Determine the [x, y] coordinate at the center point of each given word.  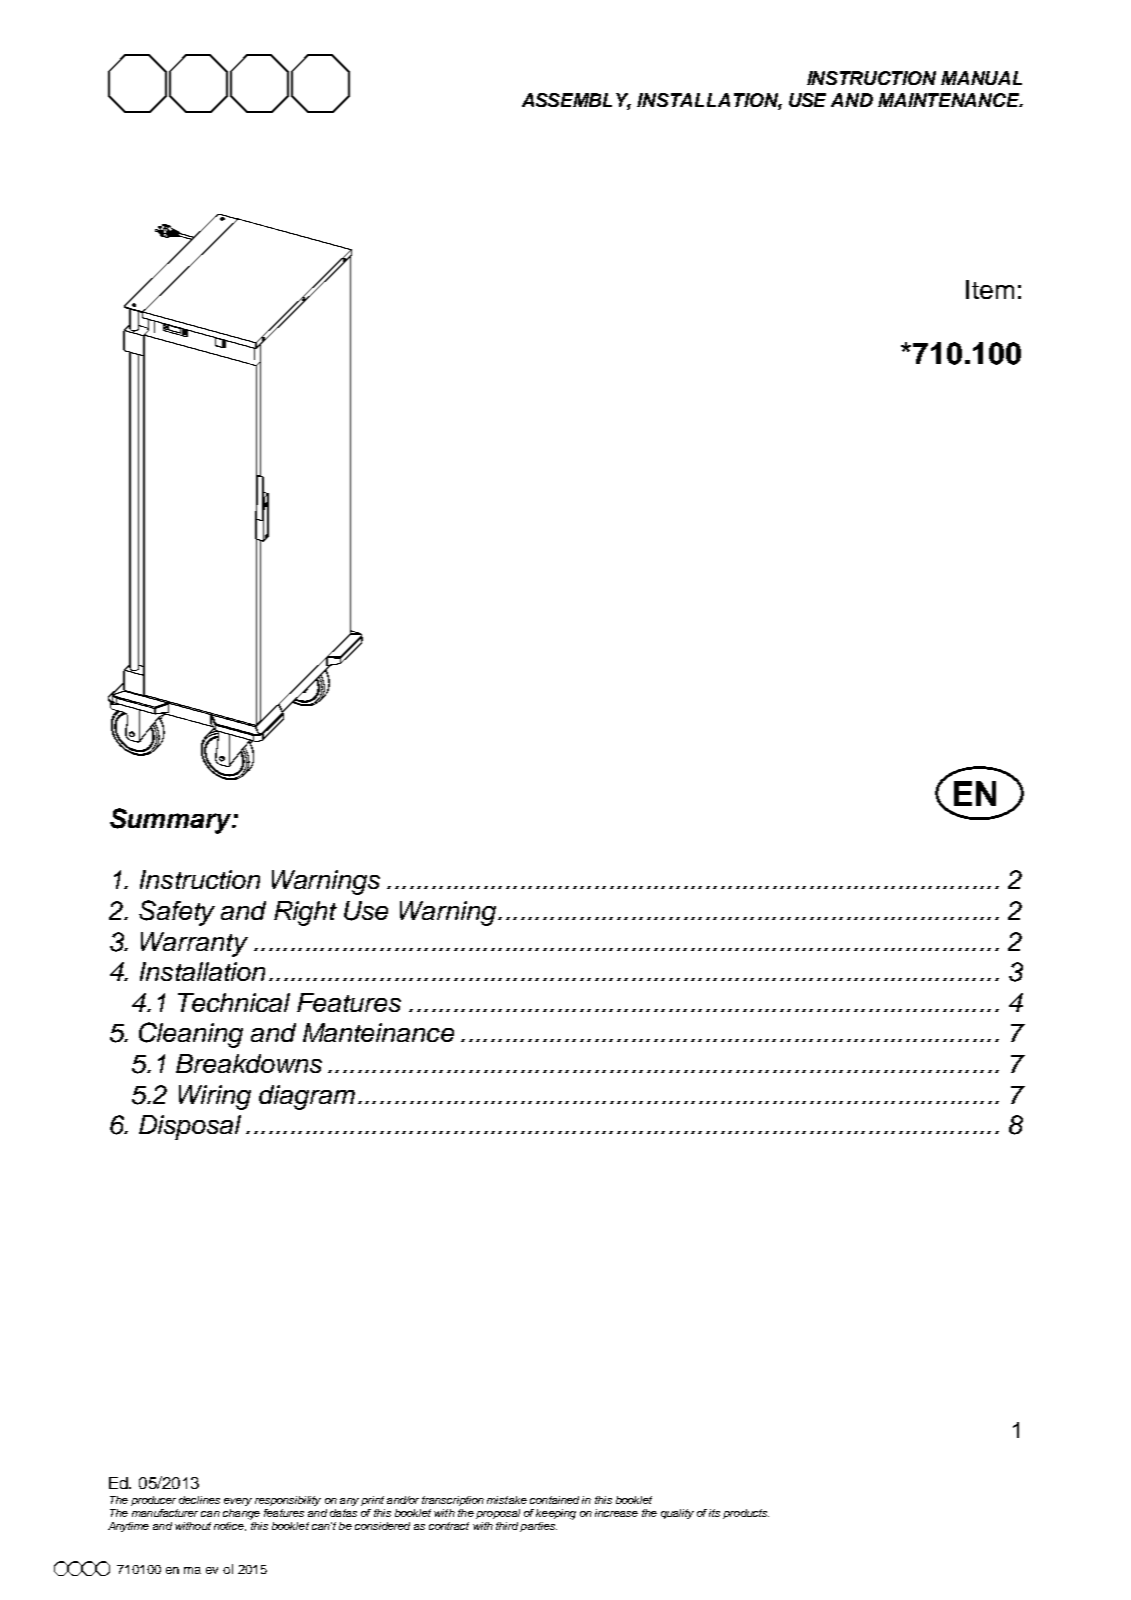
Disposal [190, 1127]
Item [990, 289]
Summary [172, 821]
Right [305, 913]
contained [554, 1500]
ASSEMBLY [576, 101]
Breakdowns [249, 1063]
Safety [177, 913]
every [238, 1502]
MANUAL [981, 78]
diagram [307, 1097]
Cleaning [191, 1035]
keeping [556, 1514]
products [746, 1514]
